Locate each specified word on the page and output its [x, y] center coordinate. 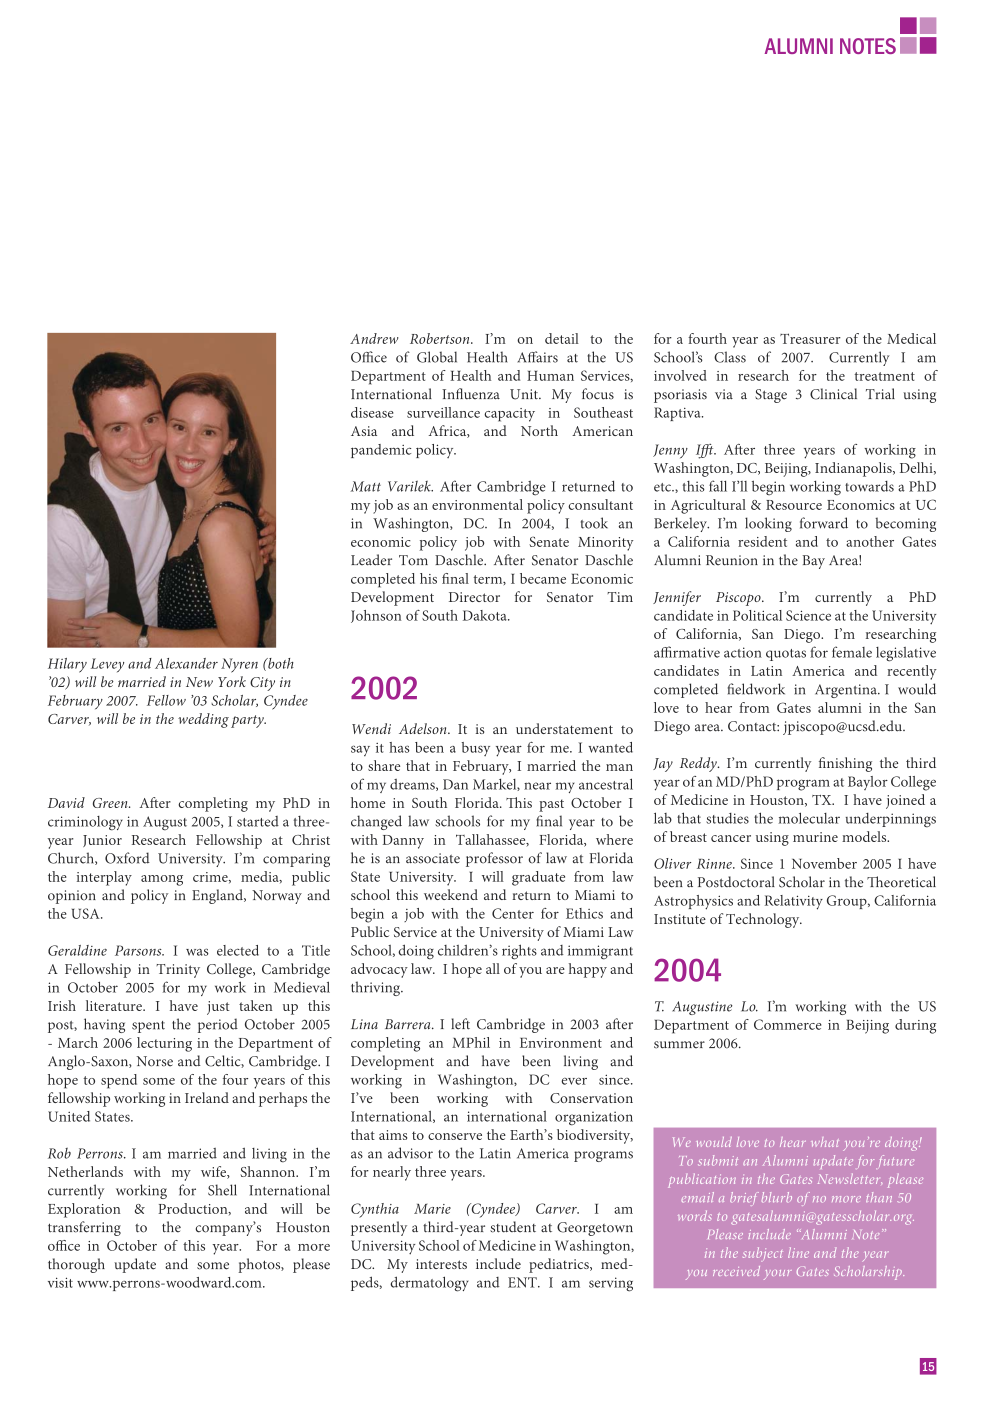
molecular [809, 818]
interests [441, 1264]
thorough [76, 1265]
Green [111, 803]
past [551, 805]
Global [437, 357]
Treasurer [810, 338]
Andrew [374, 338]
